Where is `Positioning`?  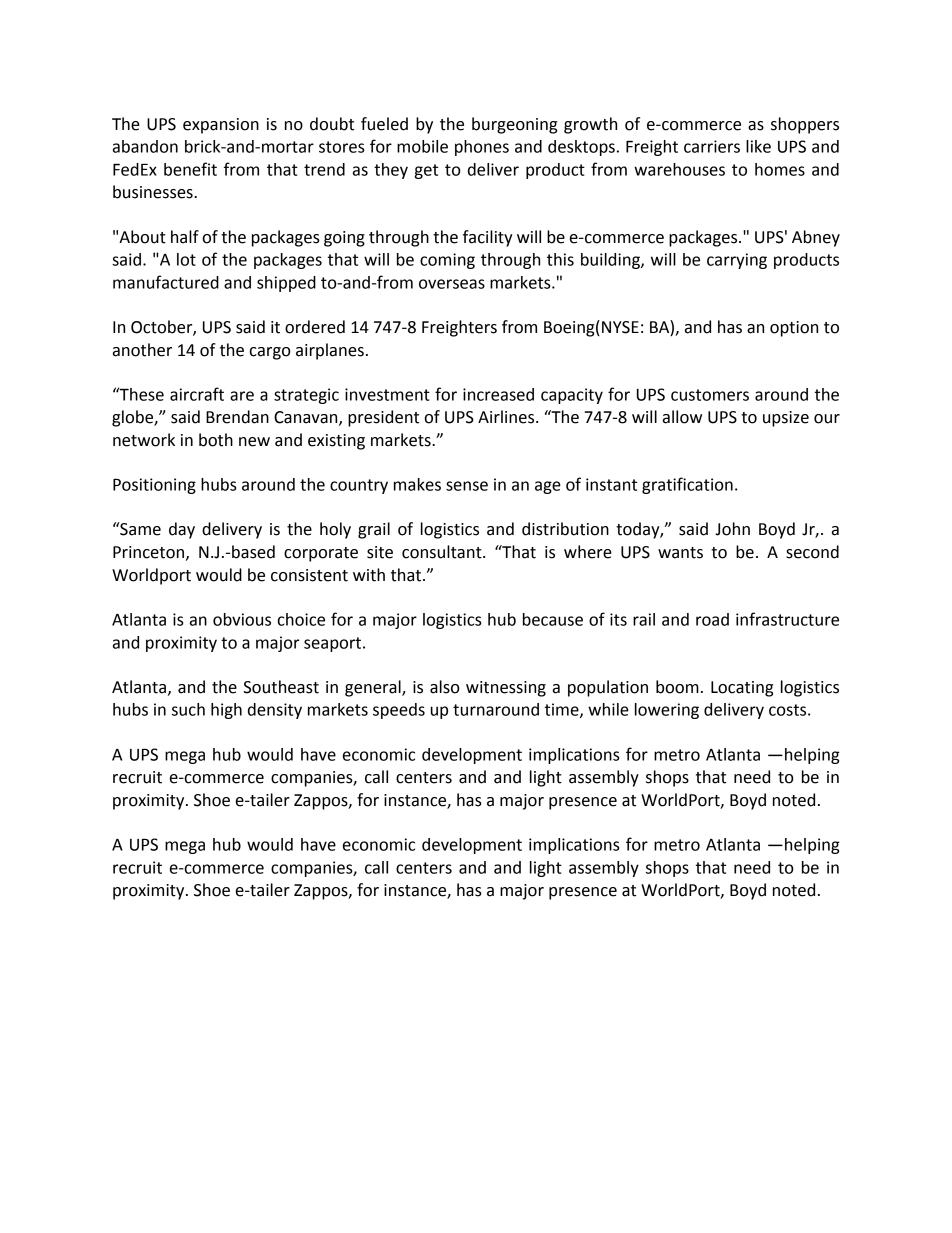
Positioning is located at coordinates (154, 486).
